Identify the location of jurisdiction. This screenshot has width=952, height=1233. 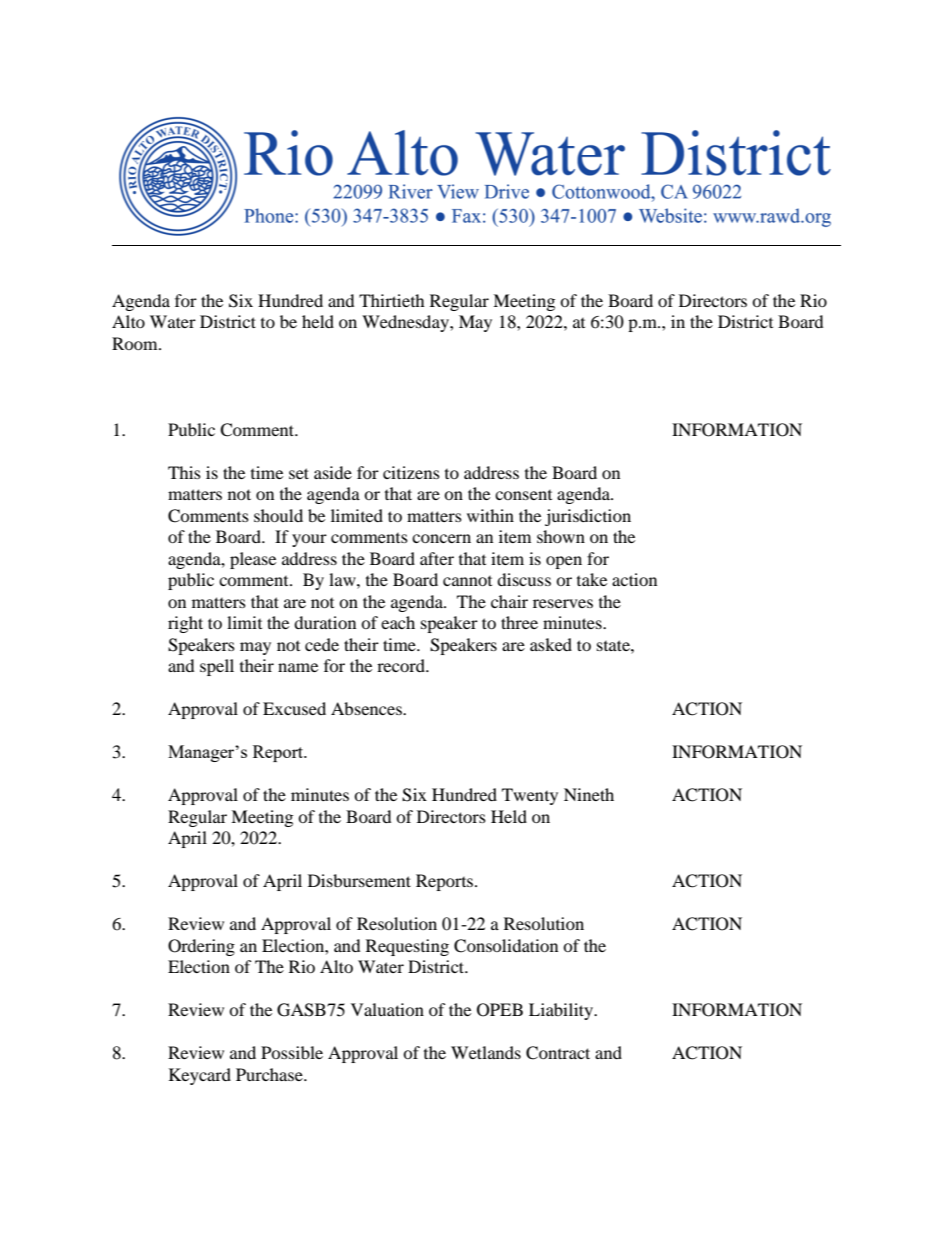
(588, 517).
